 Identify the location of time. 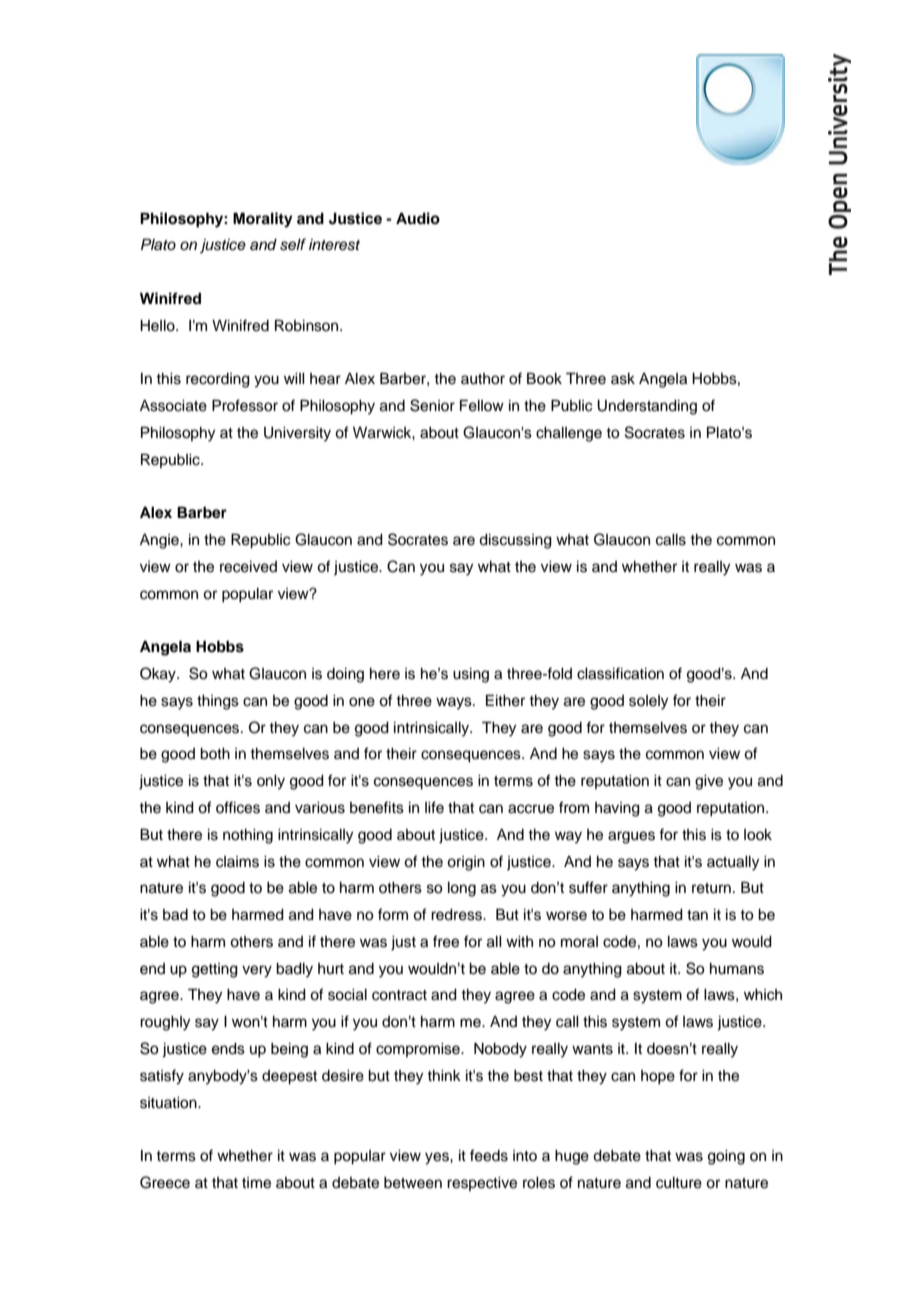
(256, 1183).
